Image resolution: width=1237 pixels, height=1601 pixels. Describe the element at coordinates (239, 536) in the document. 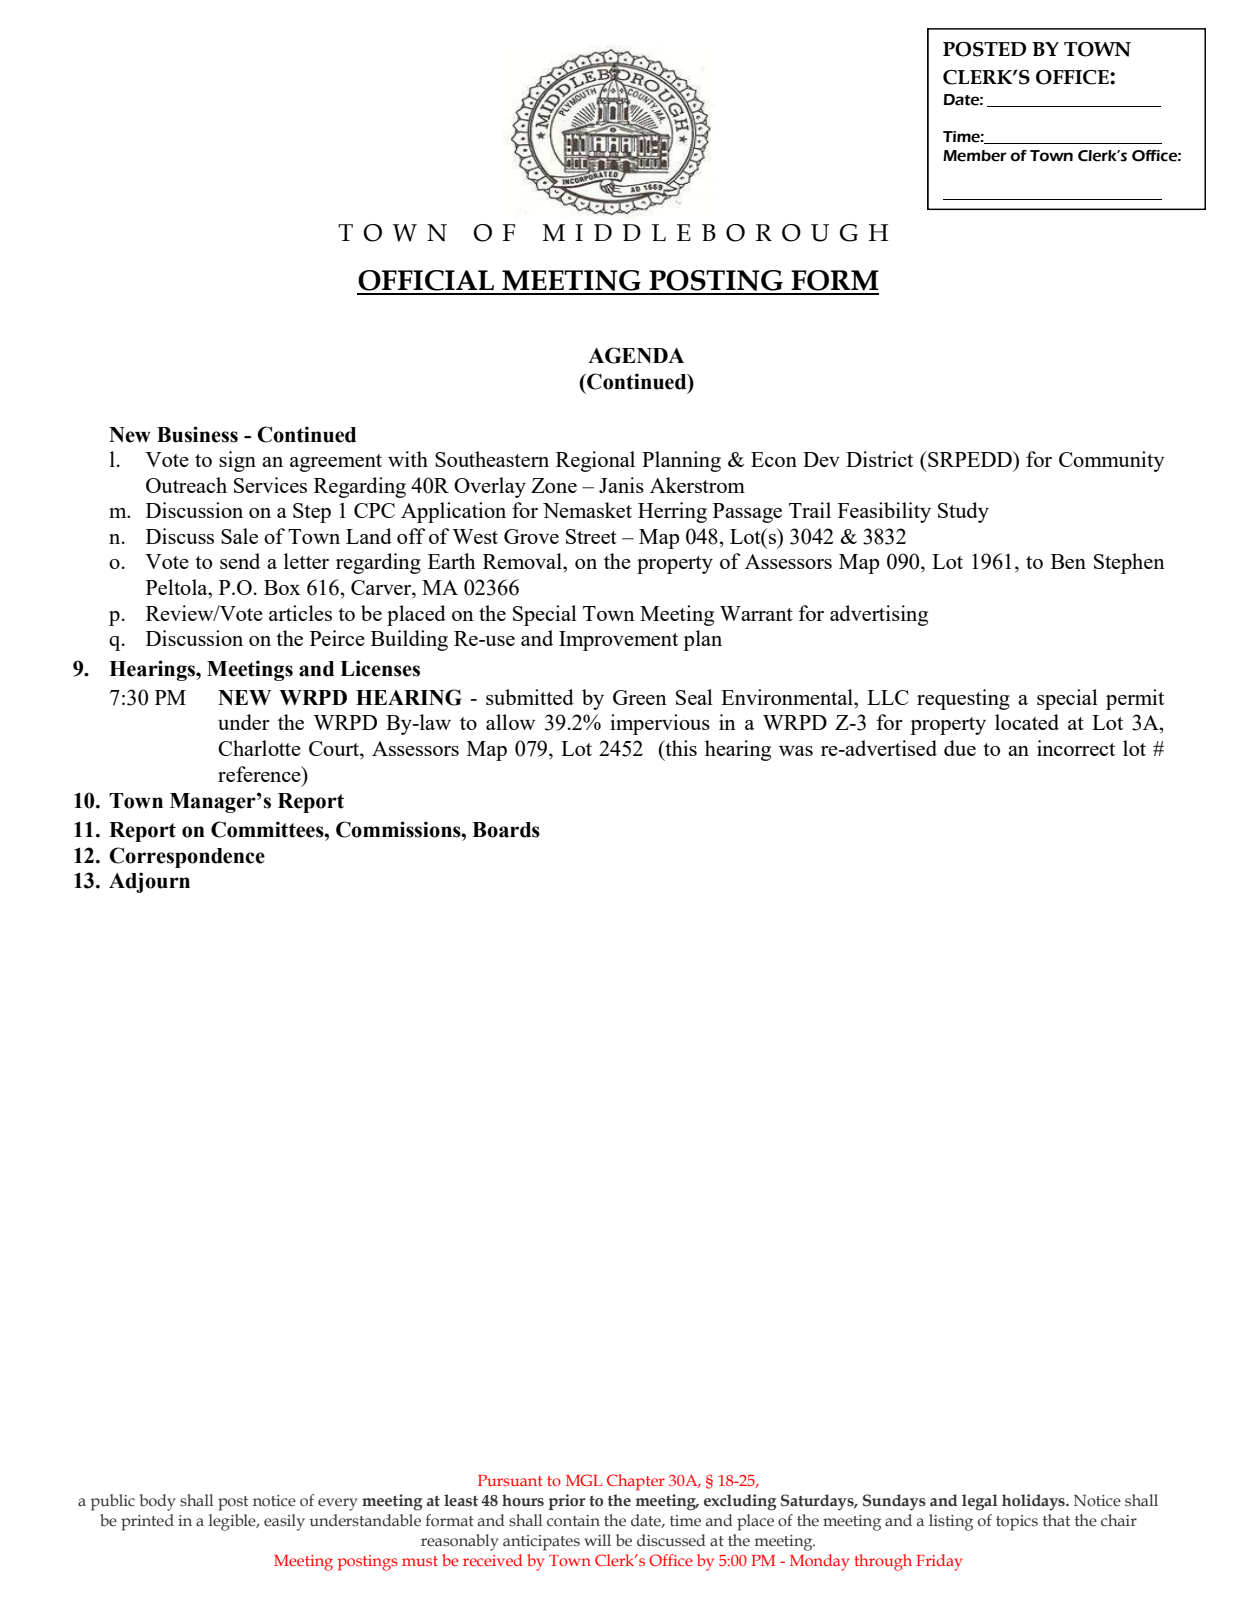

I see `Sale` at that location.
